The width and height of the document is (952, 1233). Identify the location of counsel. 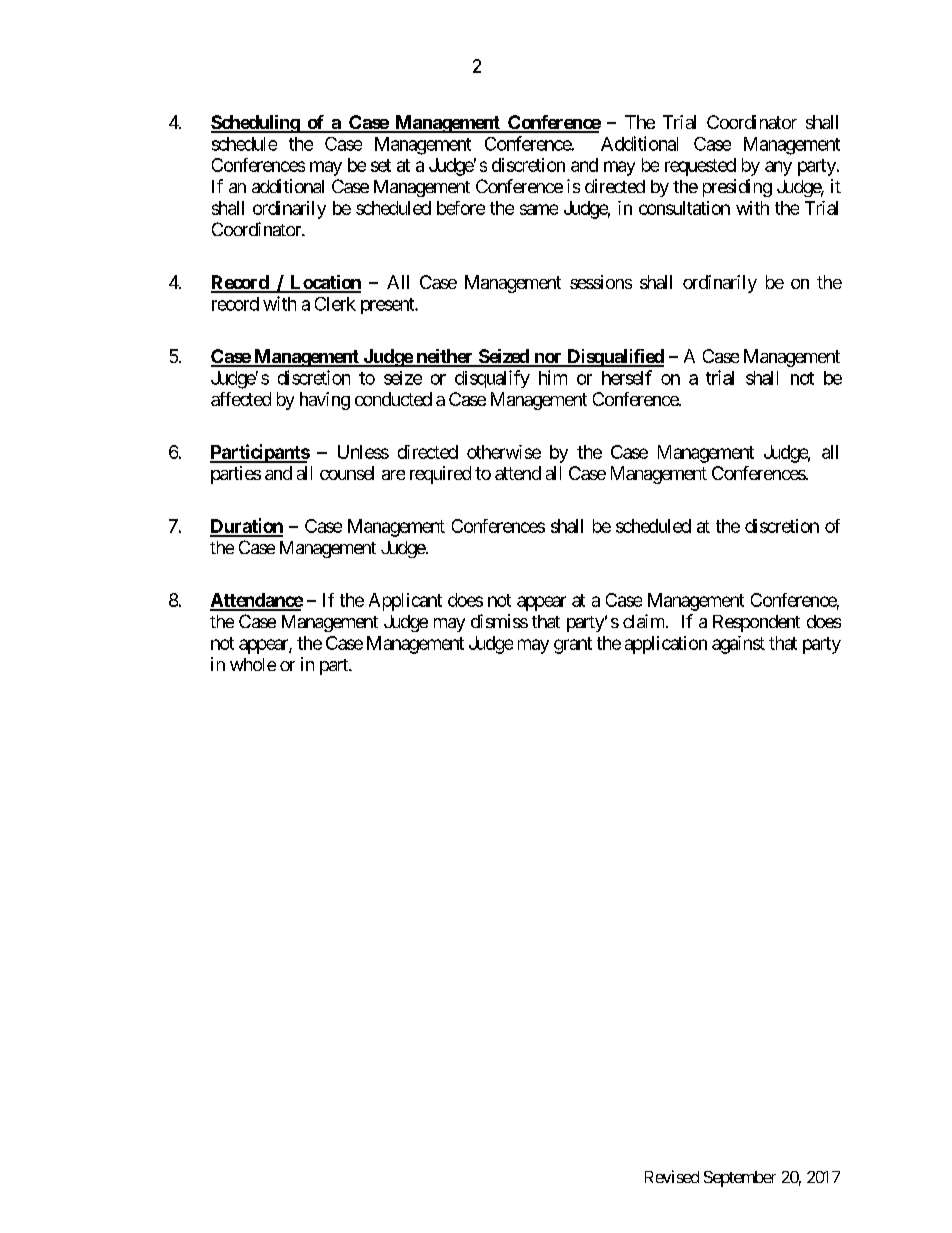
(347, 473).
